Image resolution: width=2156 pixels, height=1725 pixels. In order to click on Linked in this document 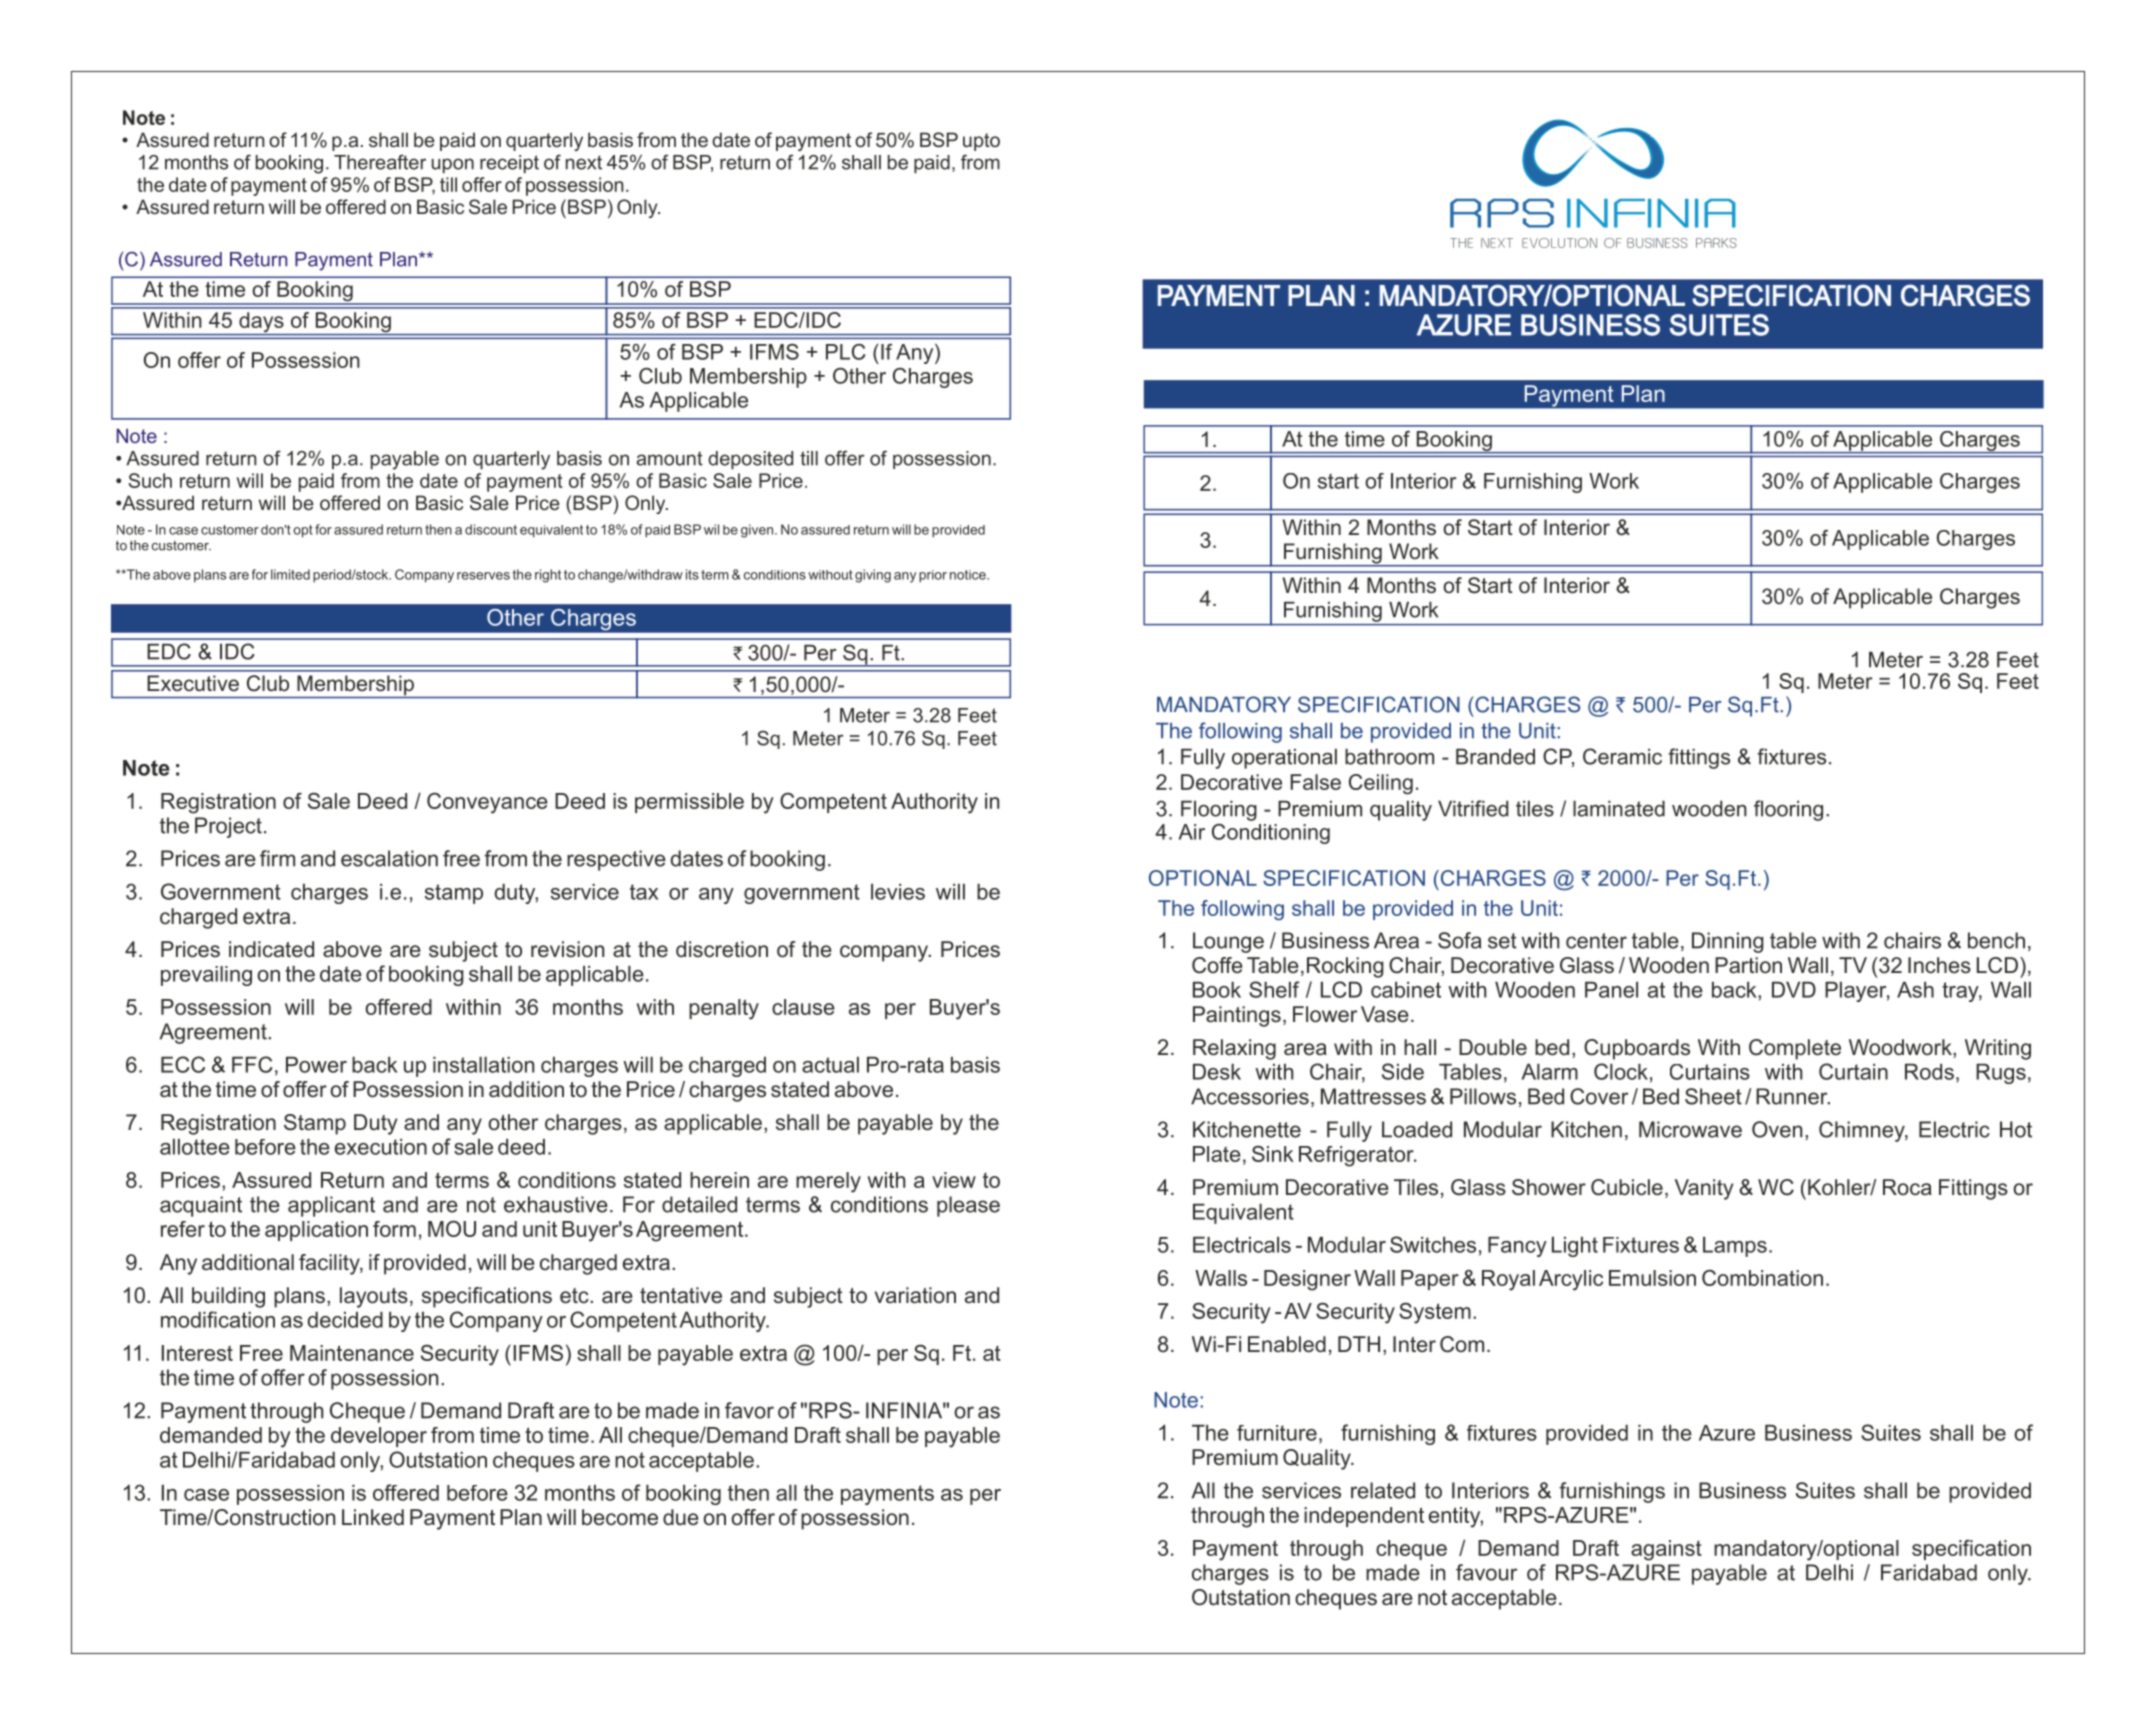, I will do `click(373, 1517)`.
